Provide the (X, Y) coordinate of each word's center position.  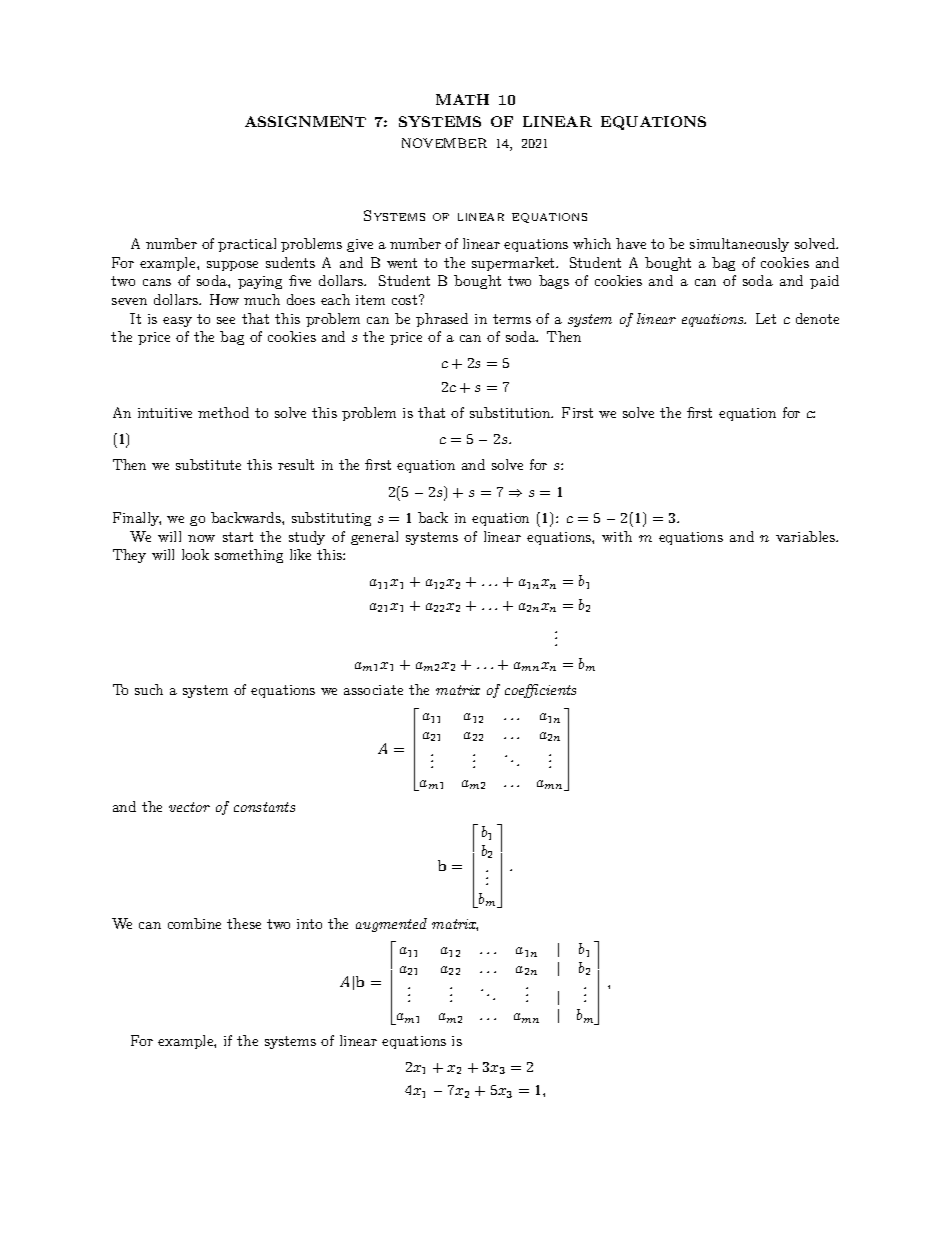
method (223, 412)
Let (766, 318)
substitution (511, 412)
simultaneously (739, 245)
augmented (391, 925)
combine (194, 923)
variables (807, 536)
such (149, 689)
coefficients (540, 691)
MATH (462, 99)
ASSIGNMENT (305, 121)
